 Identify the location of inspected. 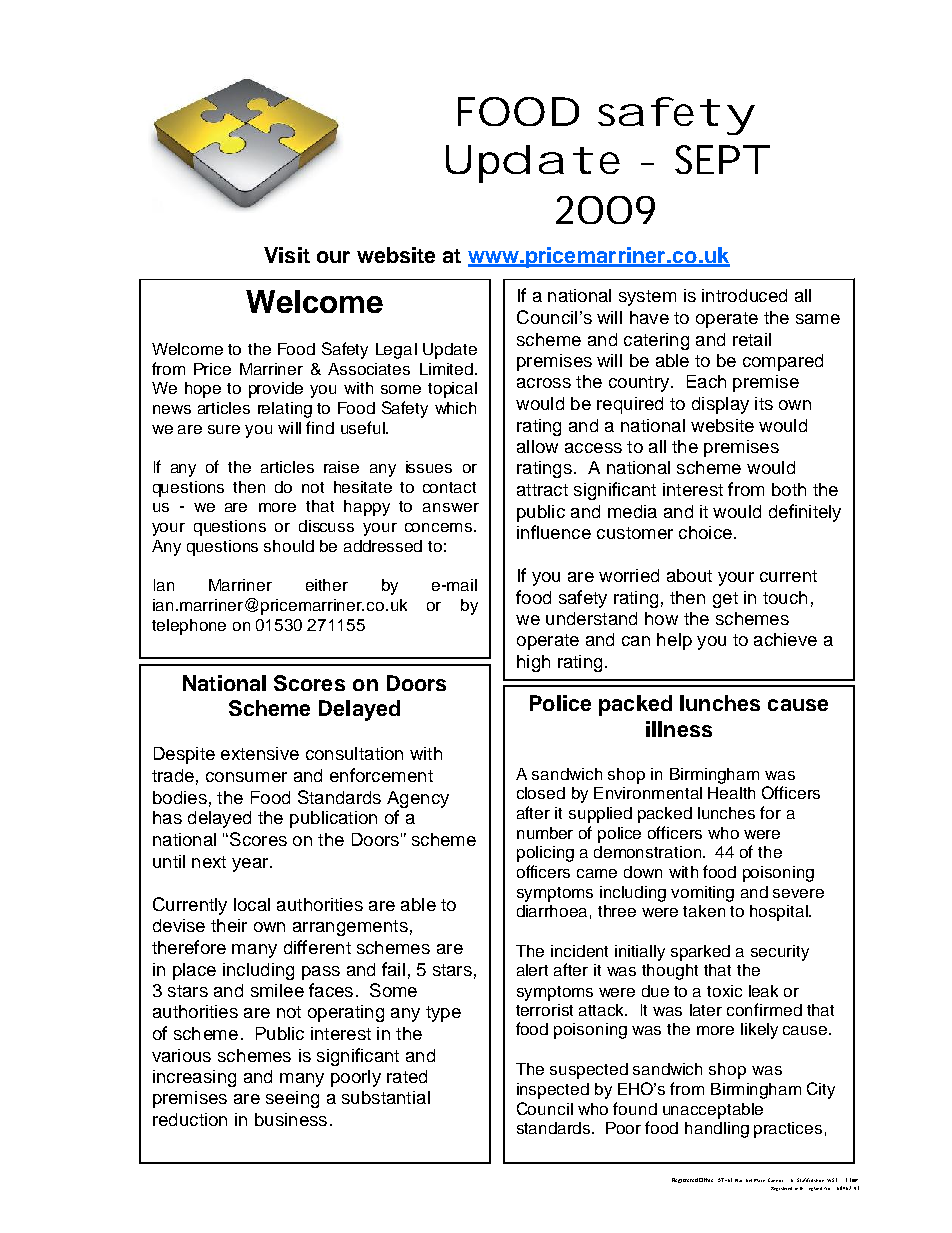
(553, 1091).
